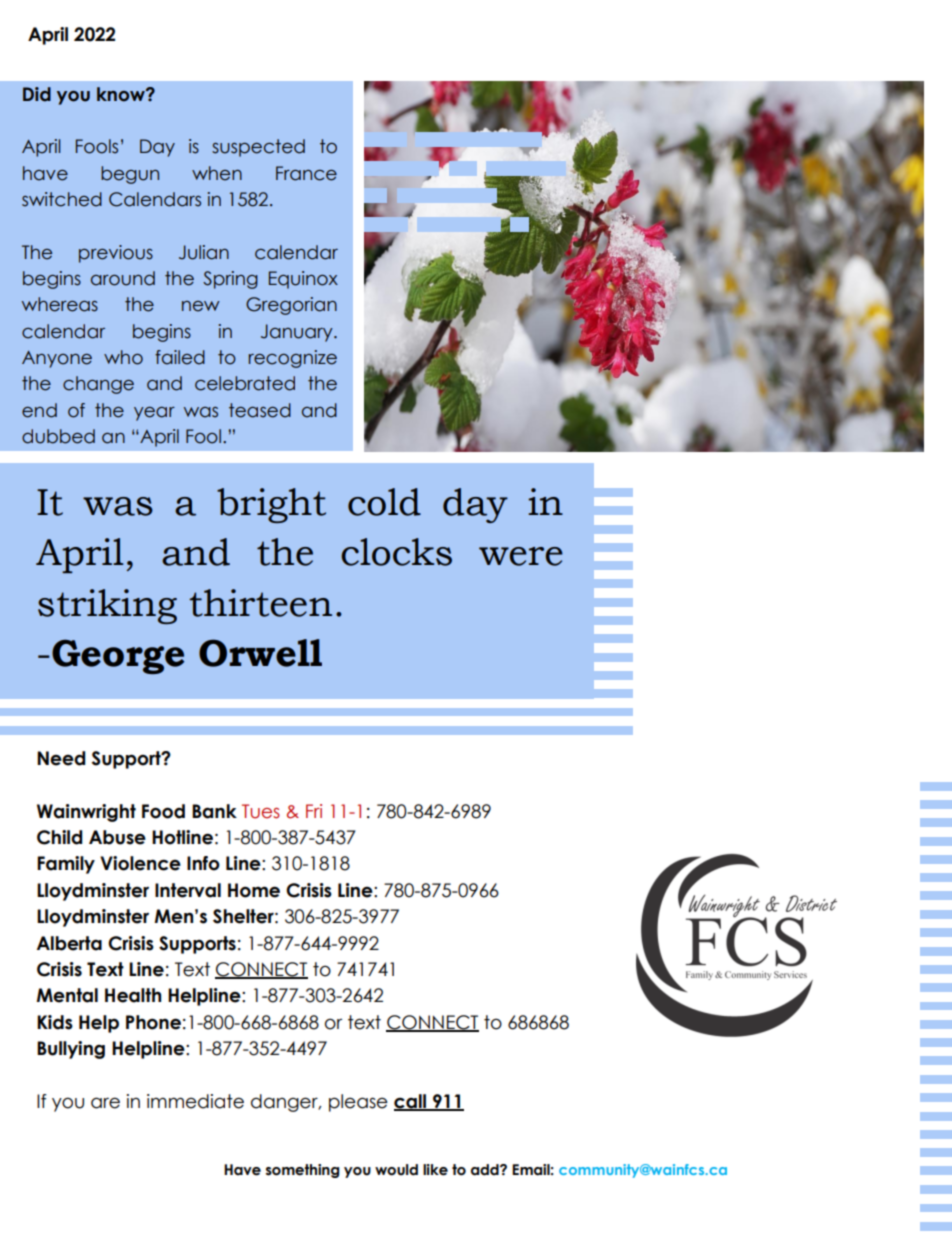 This screenshot has width=952, height=1233. Describe the element at coordinates (130, 175) in the screenshot. I see `begun` at that location.
